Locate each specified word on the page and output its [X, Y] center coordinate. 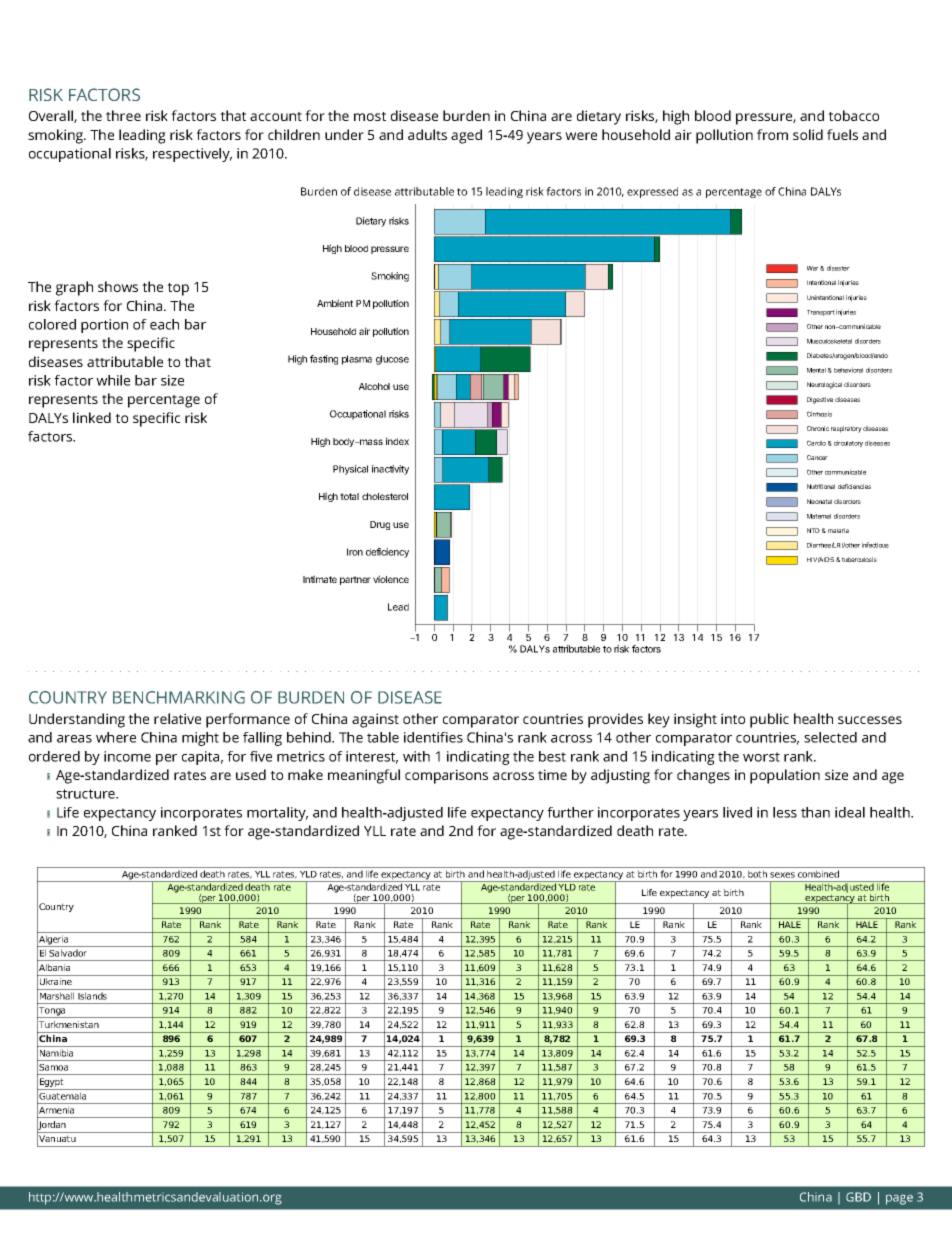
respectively [192, 155]
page [899, 1199]
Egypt [52, 1084]
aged [466, 136]
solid [808, 134]
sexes [782, 875]
